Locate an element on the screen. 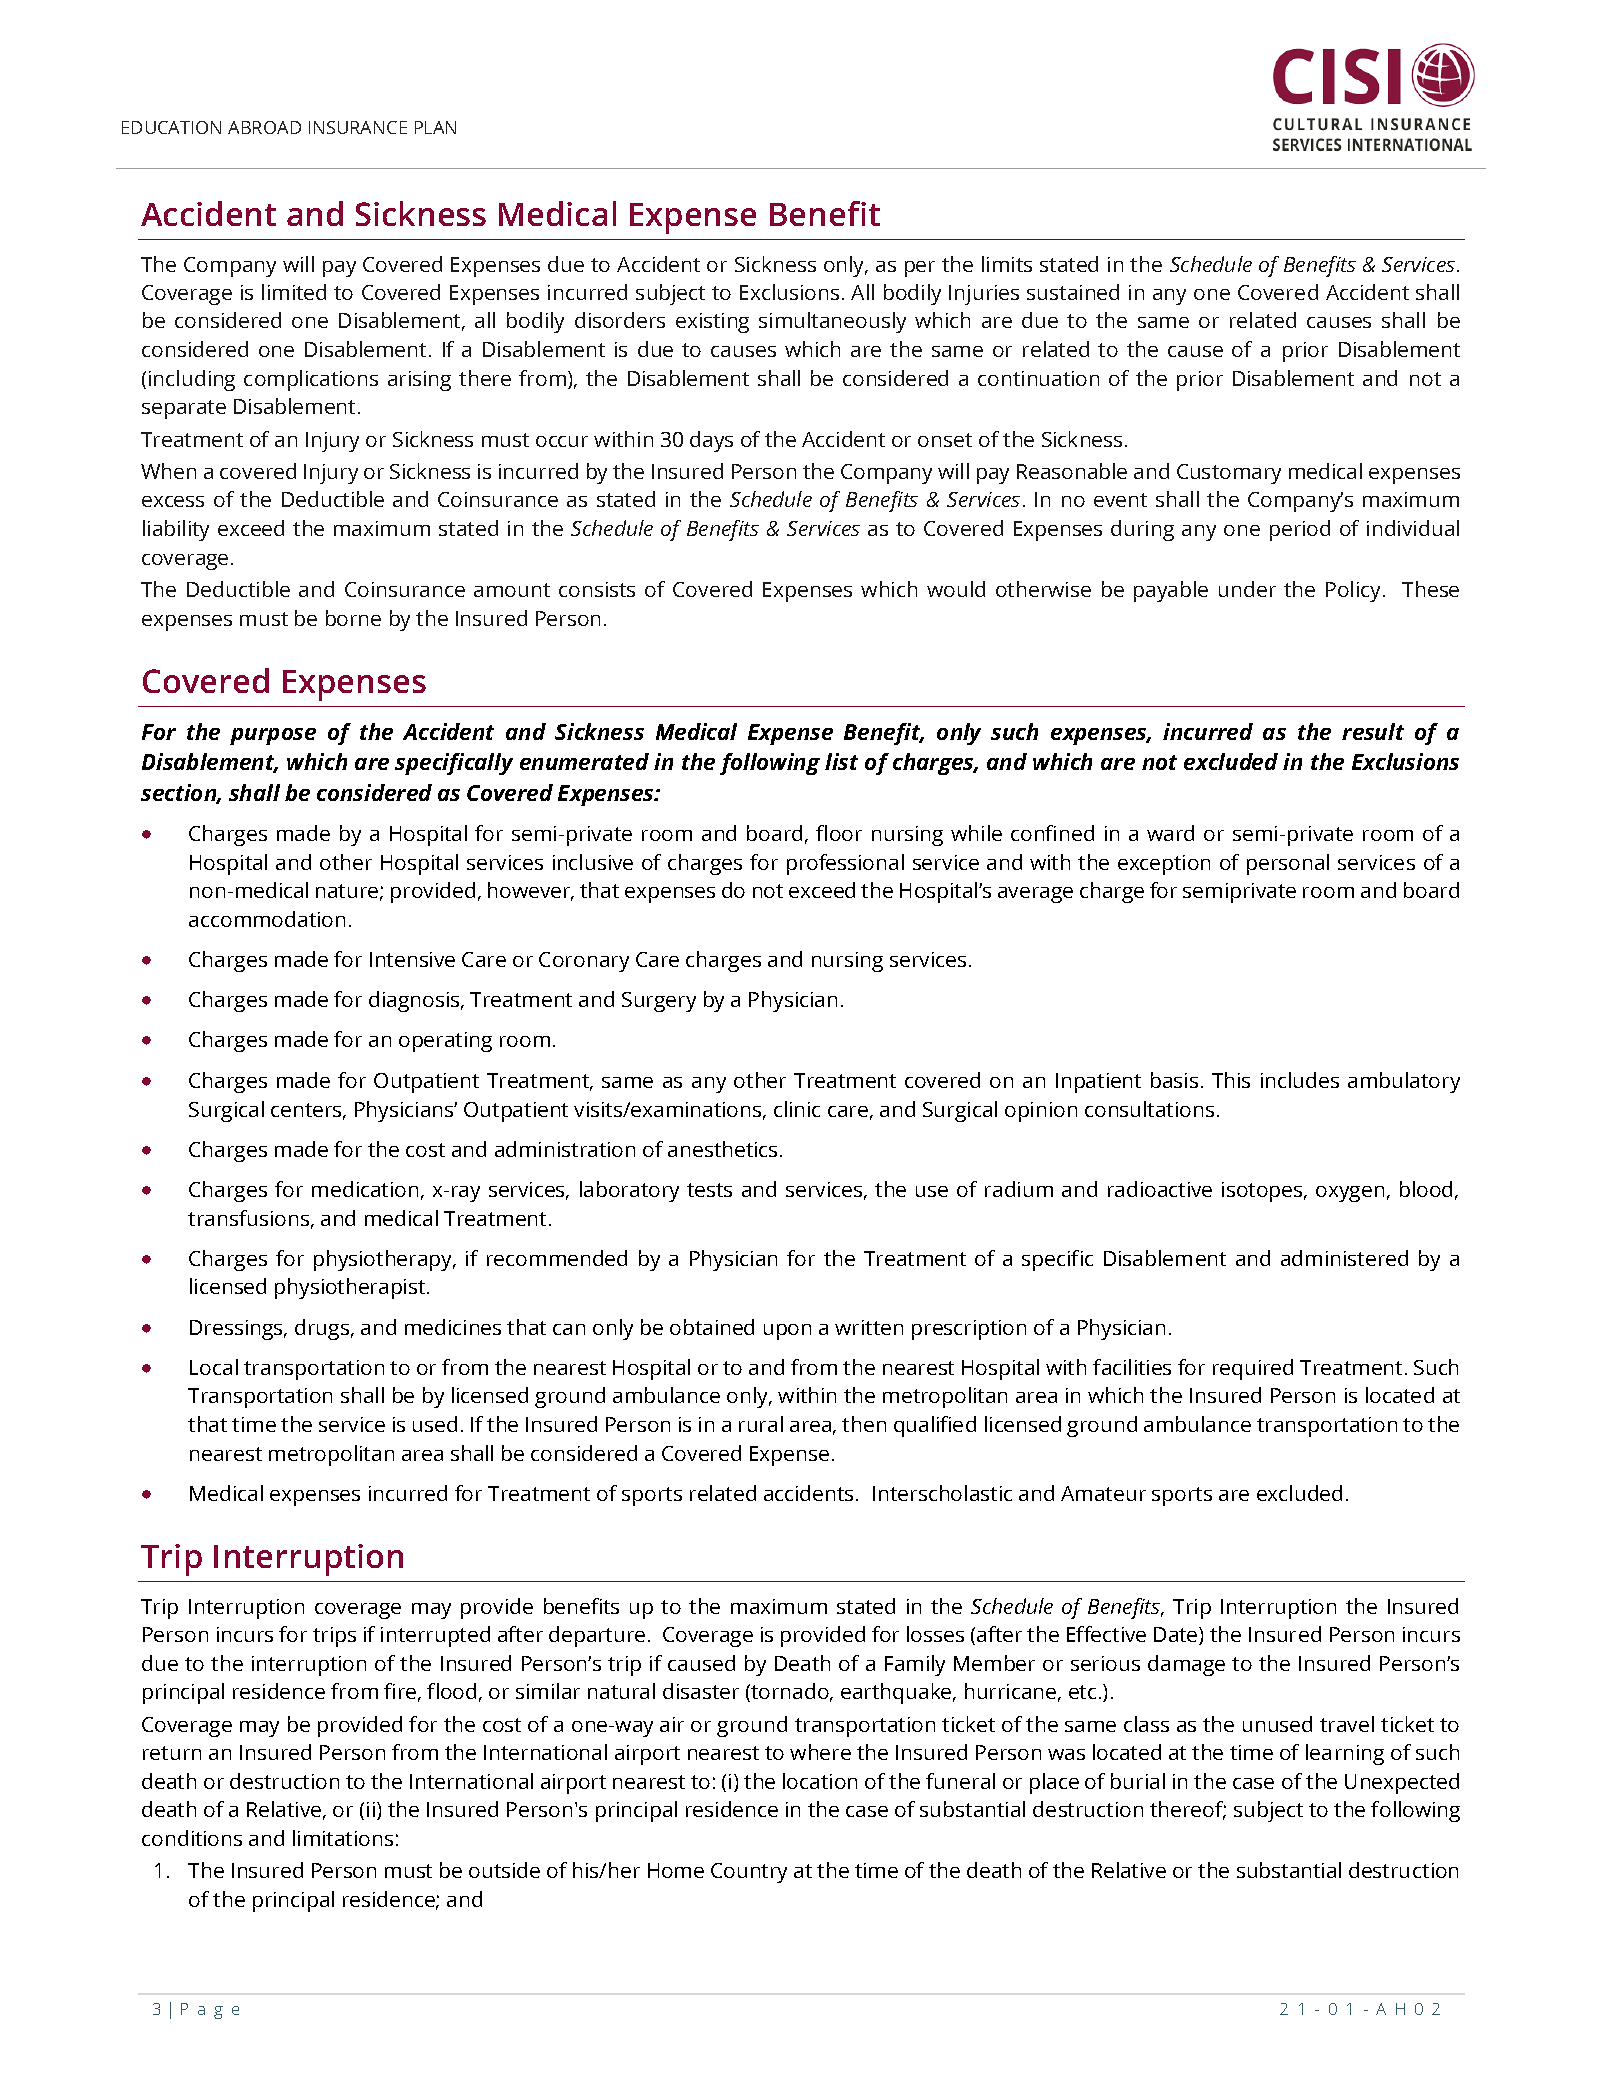 This screenshot has width=1602, height=2073. simultaneously is located at coordinates (832, 322).
